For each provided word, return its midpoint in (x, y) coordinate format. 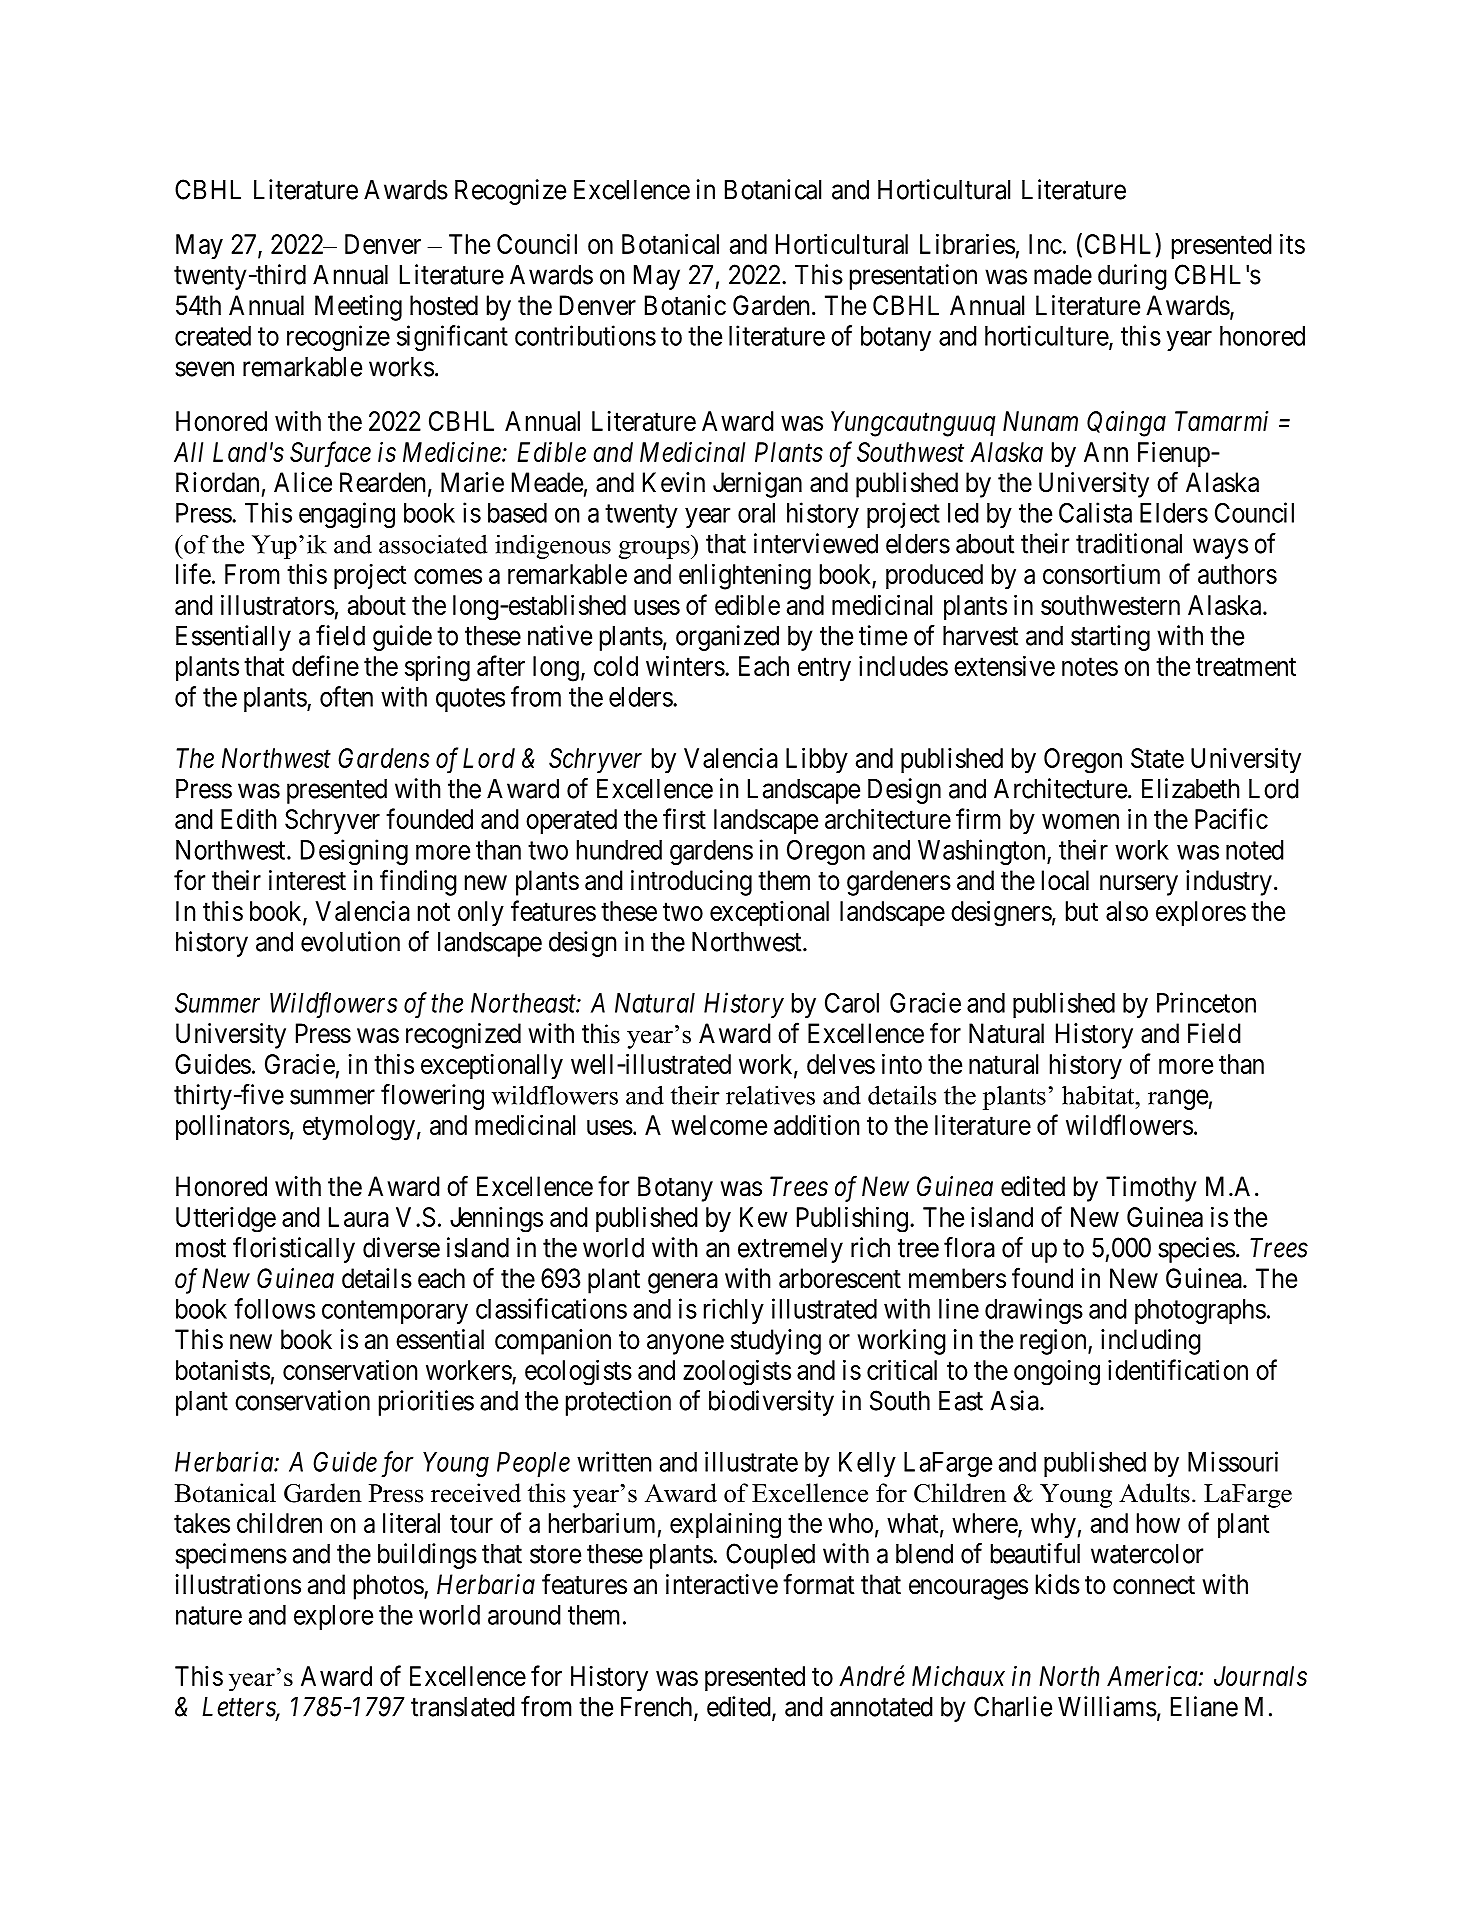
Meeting (358, 308)
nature (209, 1616)
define (325, 665)
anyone (685, 1344)
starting (1110, 638)
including (1151, 1342)
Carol (852, 1003)
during (1132, 277)
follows (274, 1308)
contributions (585, 335)
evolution (350, 941)
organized (727, 638)
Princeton (1206, 1002)
